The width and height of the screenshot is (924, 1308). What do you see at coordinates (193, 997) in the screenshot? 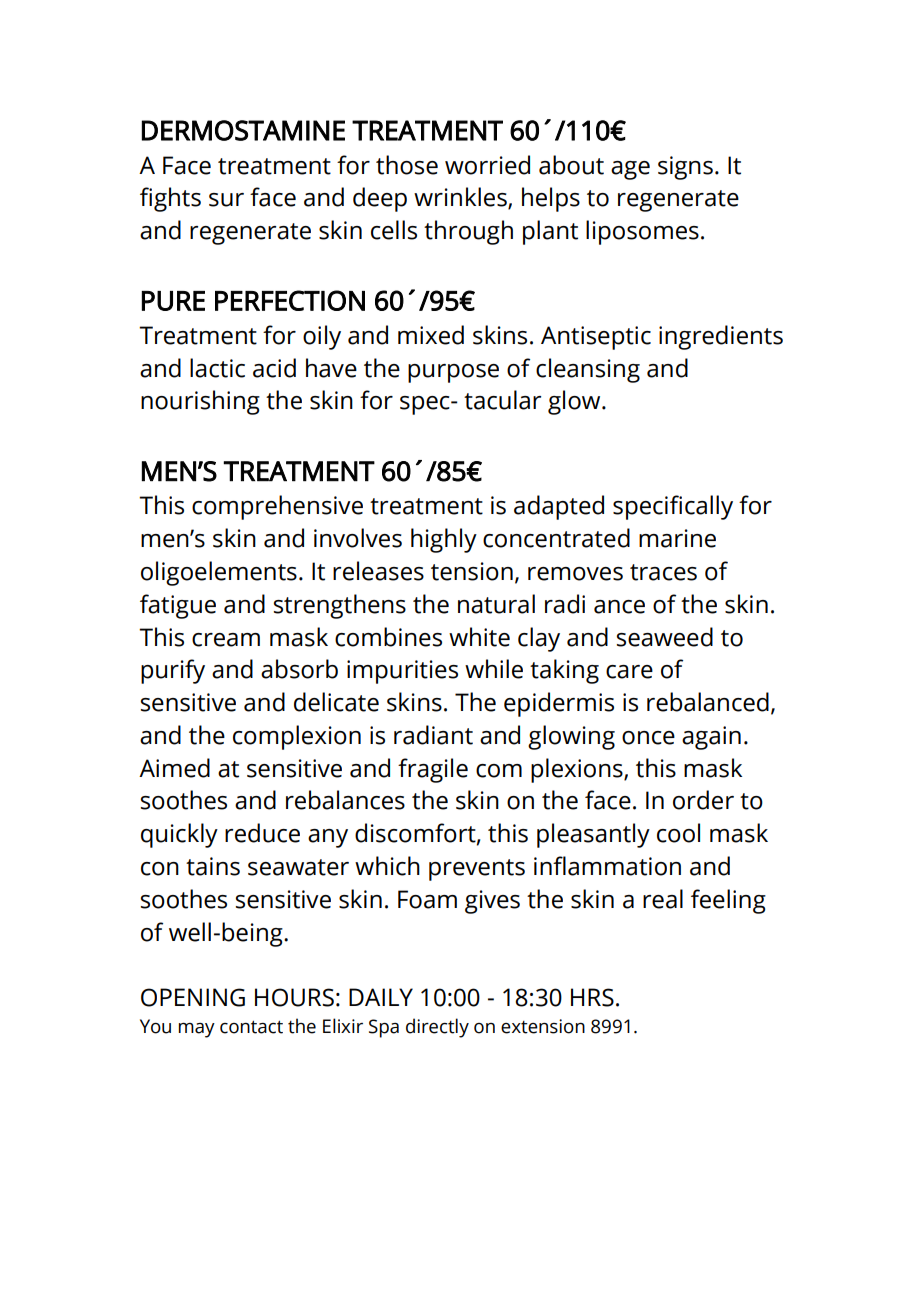
I see `OPENING` at bounding box center [193, 997].
